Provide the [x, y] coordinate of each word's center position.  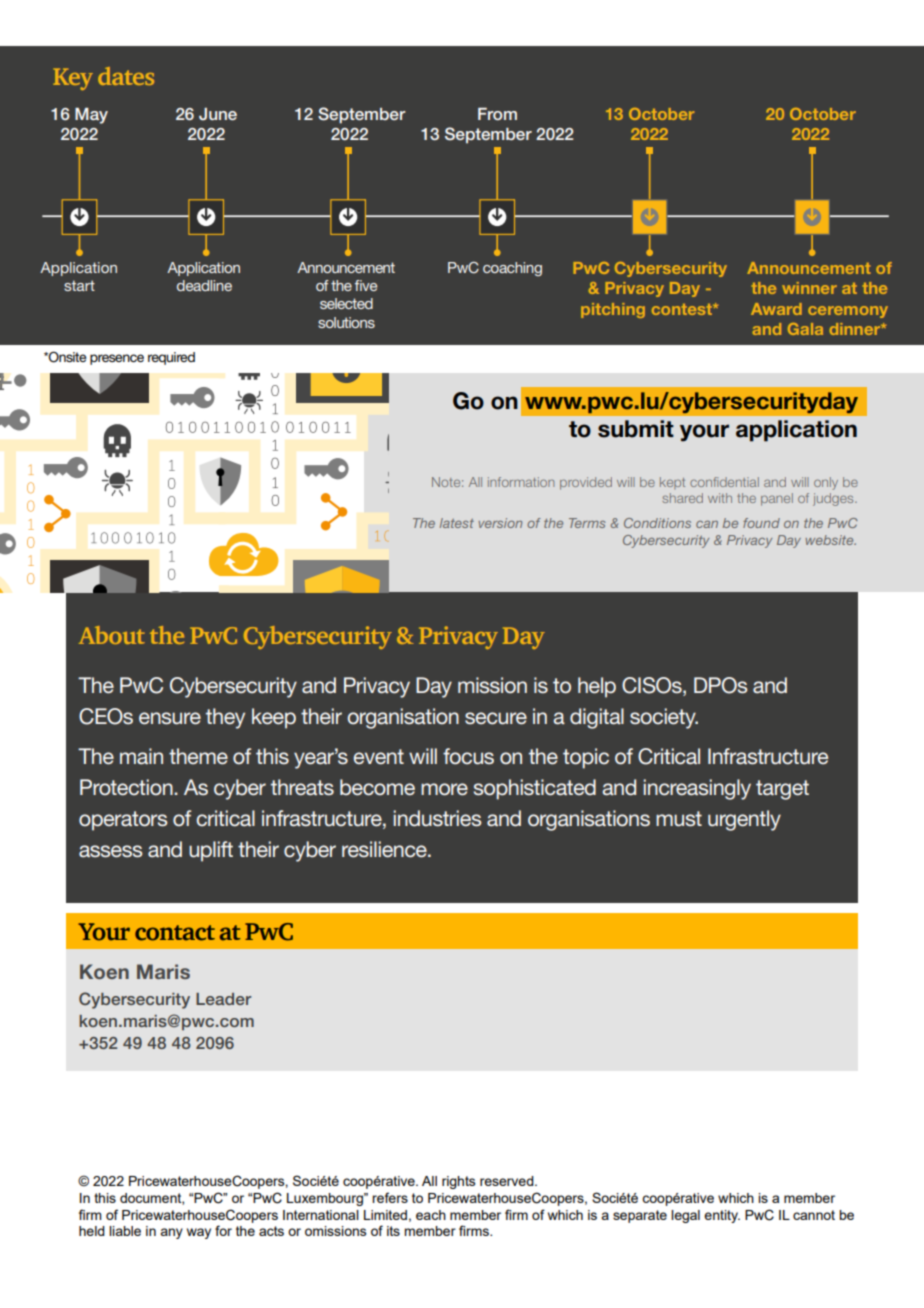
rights [459, 1182]
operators [123, 821]
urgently [744, 820]
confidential [724, 482]
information [521, 482]
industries [437, 818]
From [497, 114]
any [171, 1233]
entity [722, 1216]
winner [809, 288]
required [171, 358]
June [218, 114]
